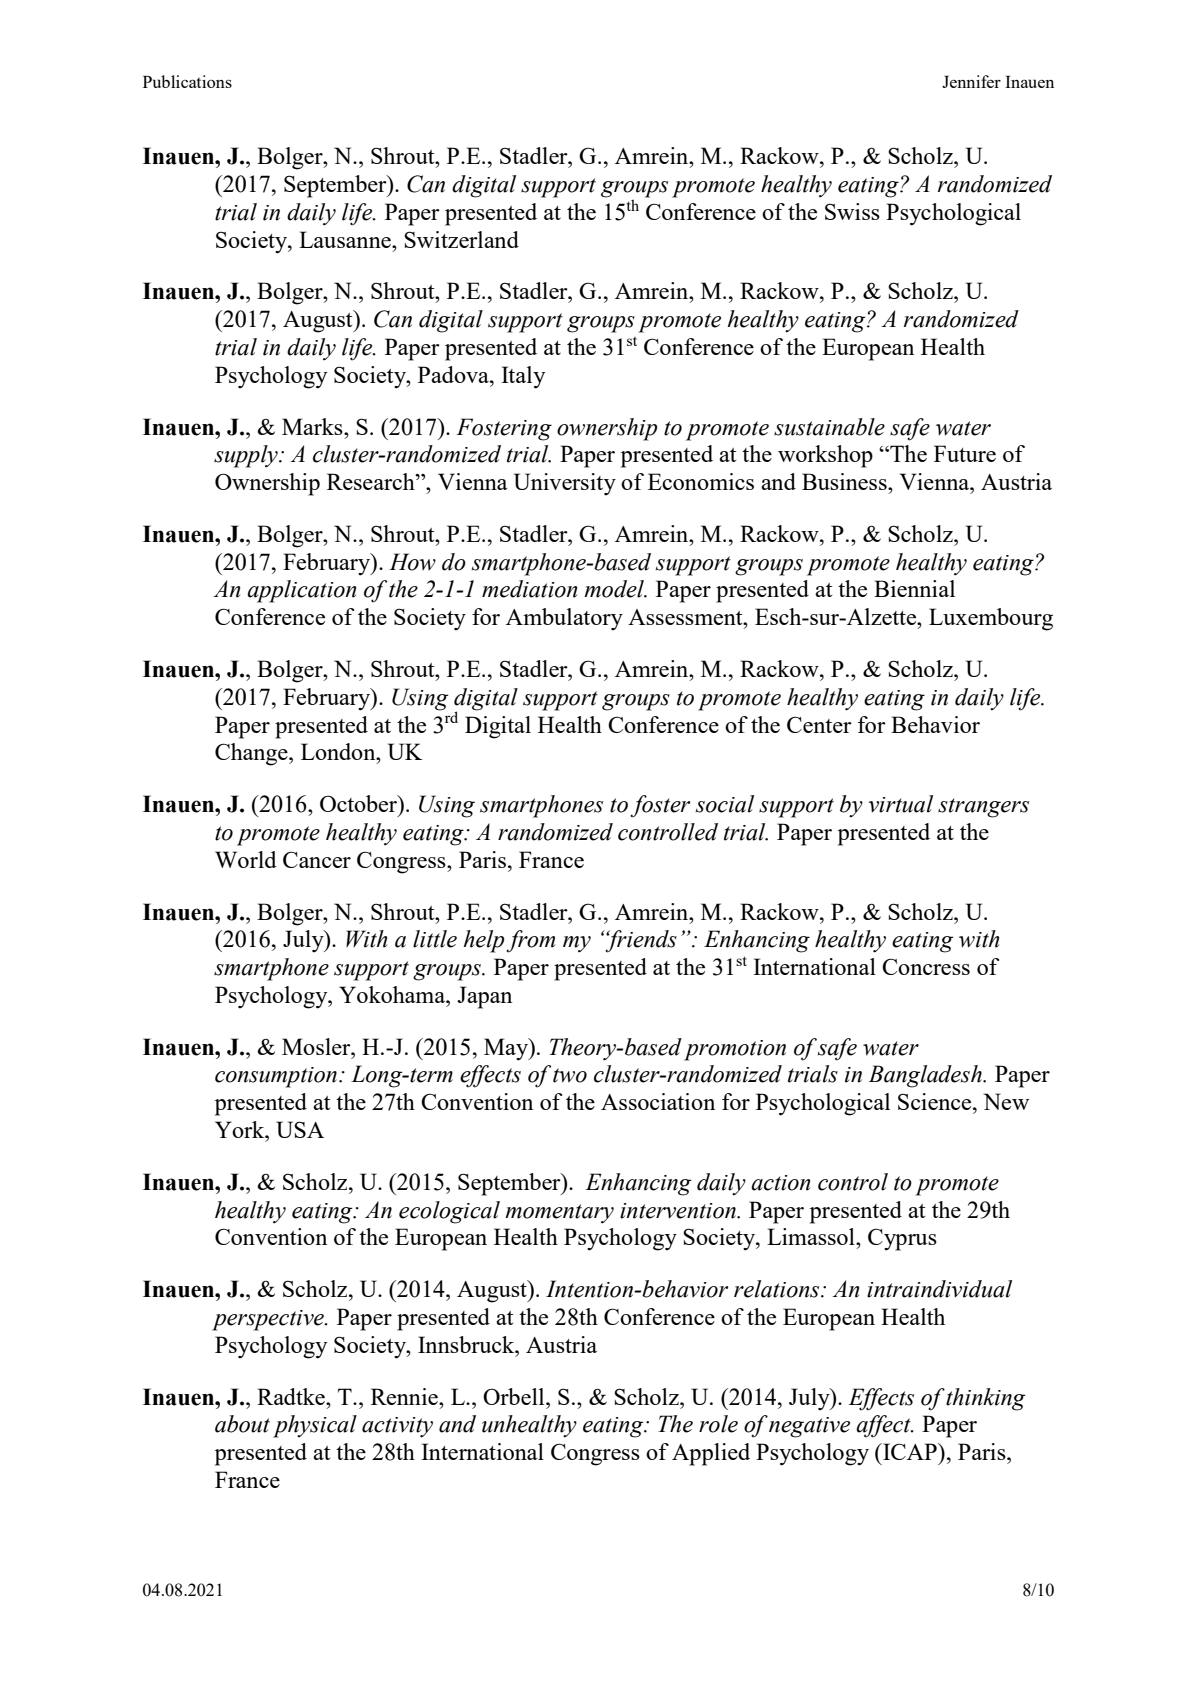 This image has height=1693, width=1197. I want to click on Bangladesh, so click(926, 1076).
